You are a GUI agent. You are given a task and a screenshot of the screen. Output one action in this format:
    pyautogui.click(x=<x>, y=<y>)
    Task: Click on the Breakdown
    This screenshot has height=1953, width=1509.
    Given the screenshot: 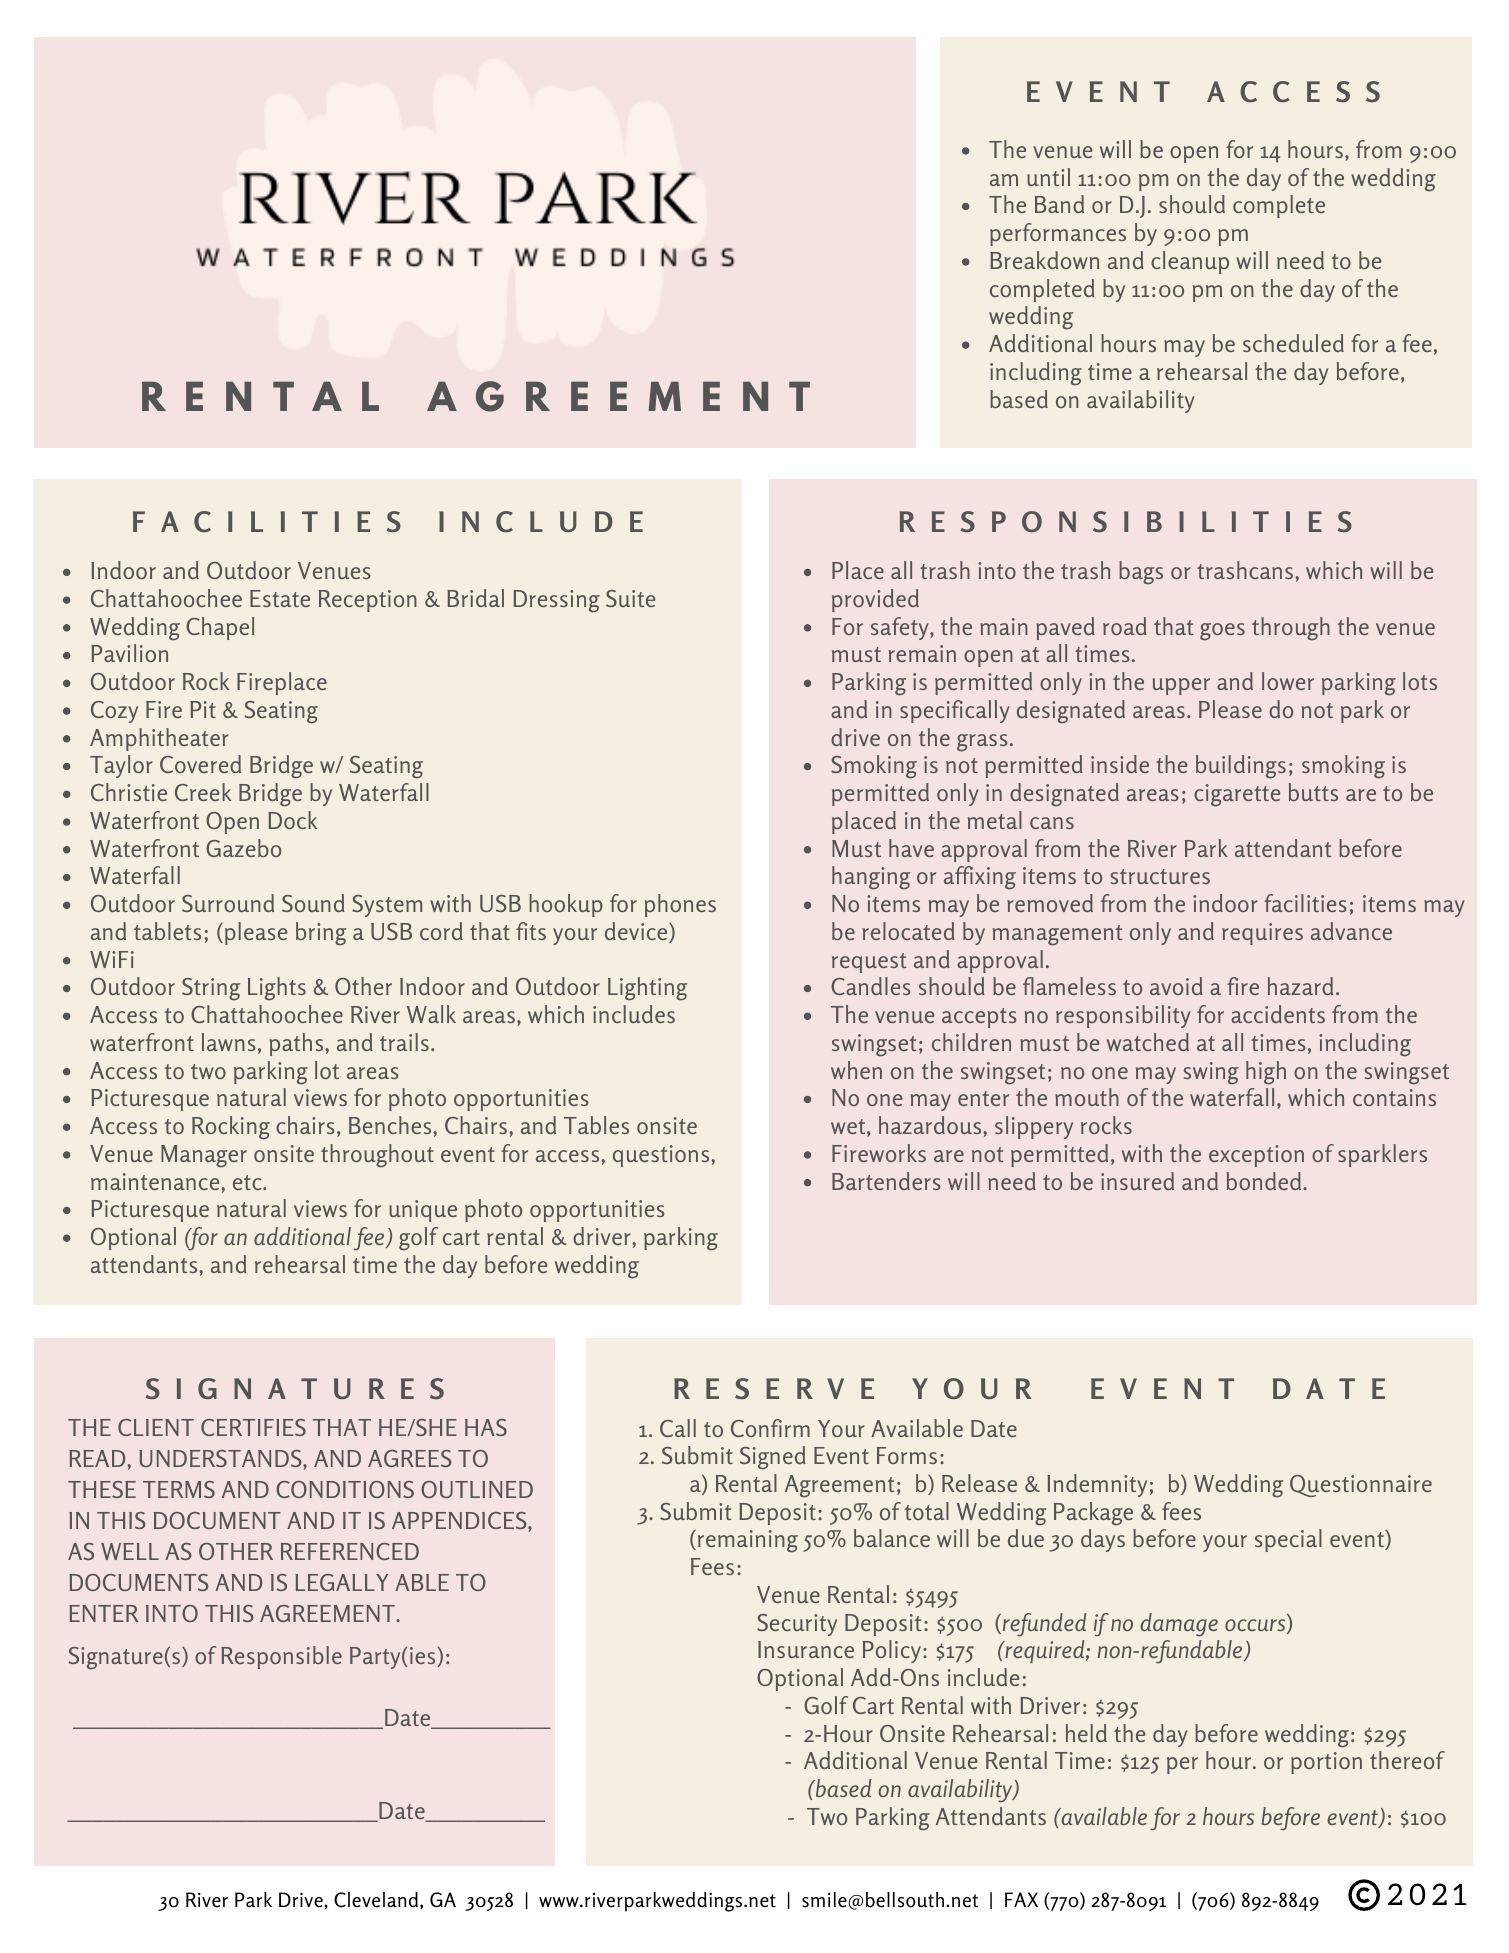 What is the action you would take?
    pyautogui.click(x=1044, y=260)
